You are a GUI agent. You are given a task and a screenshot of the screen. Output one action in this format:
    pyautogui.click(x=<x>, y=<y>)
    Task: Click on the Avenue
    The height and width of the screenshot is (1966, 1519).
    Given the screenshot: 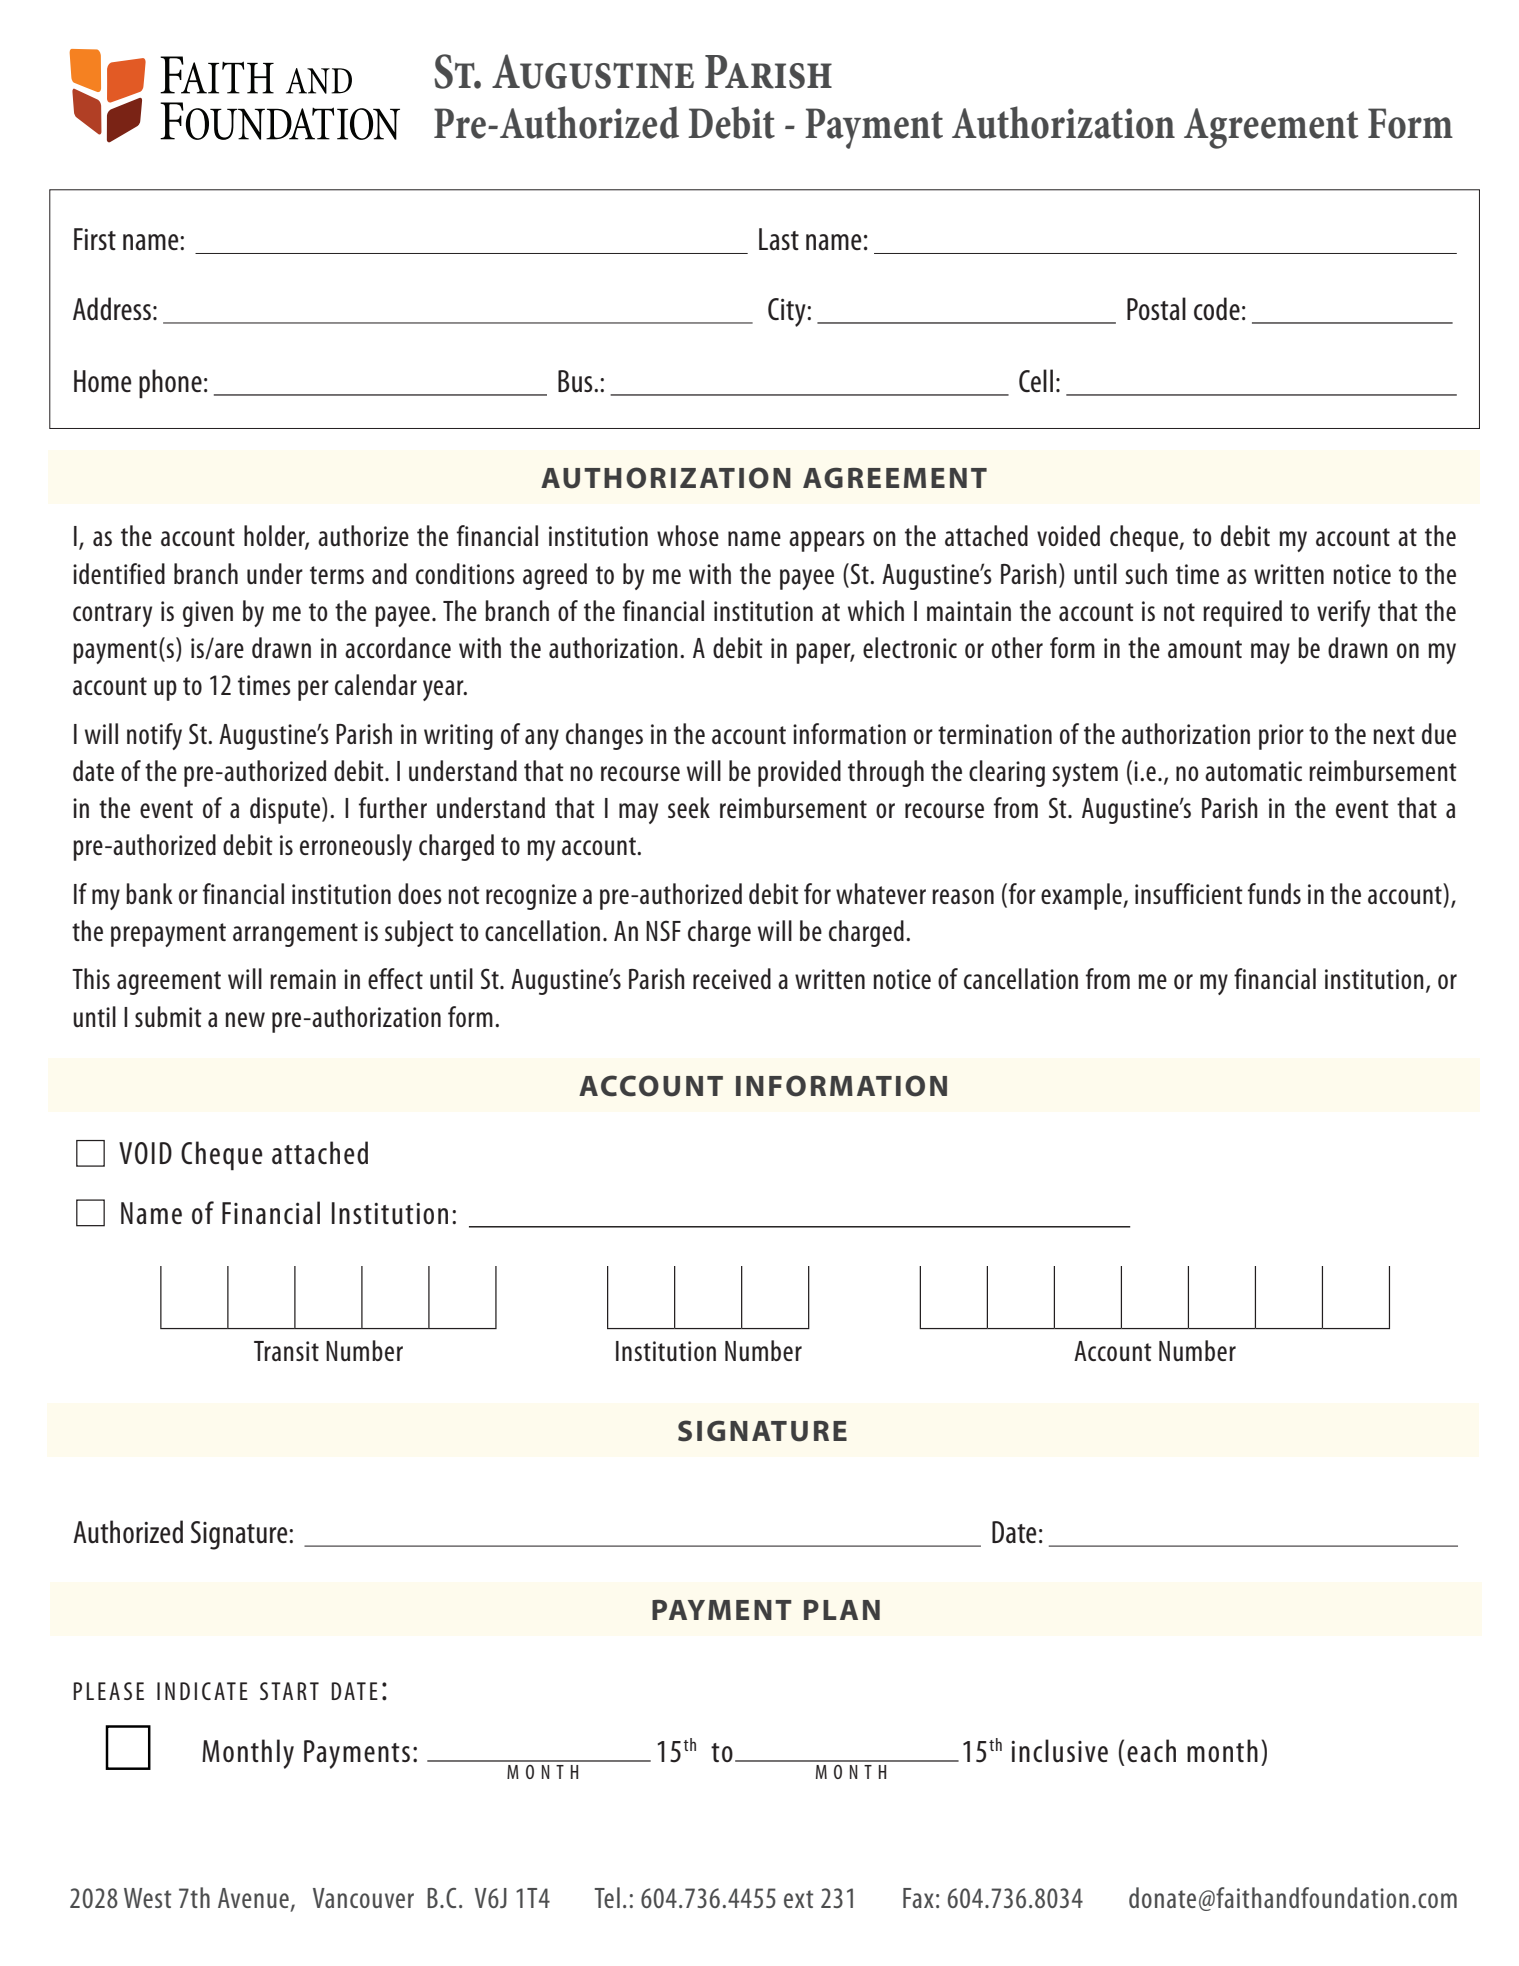 What is the action you would take?
    pyautogui.click(x=253, y=1898)
